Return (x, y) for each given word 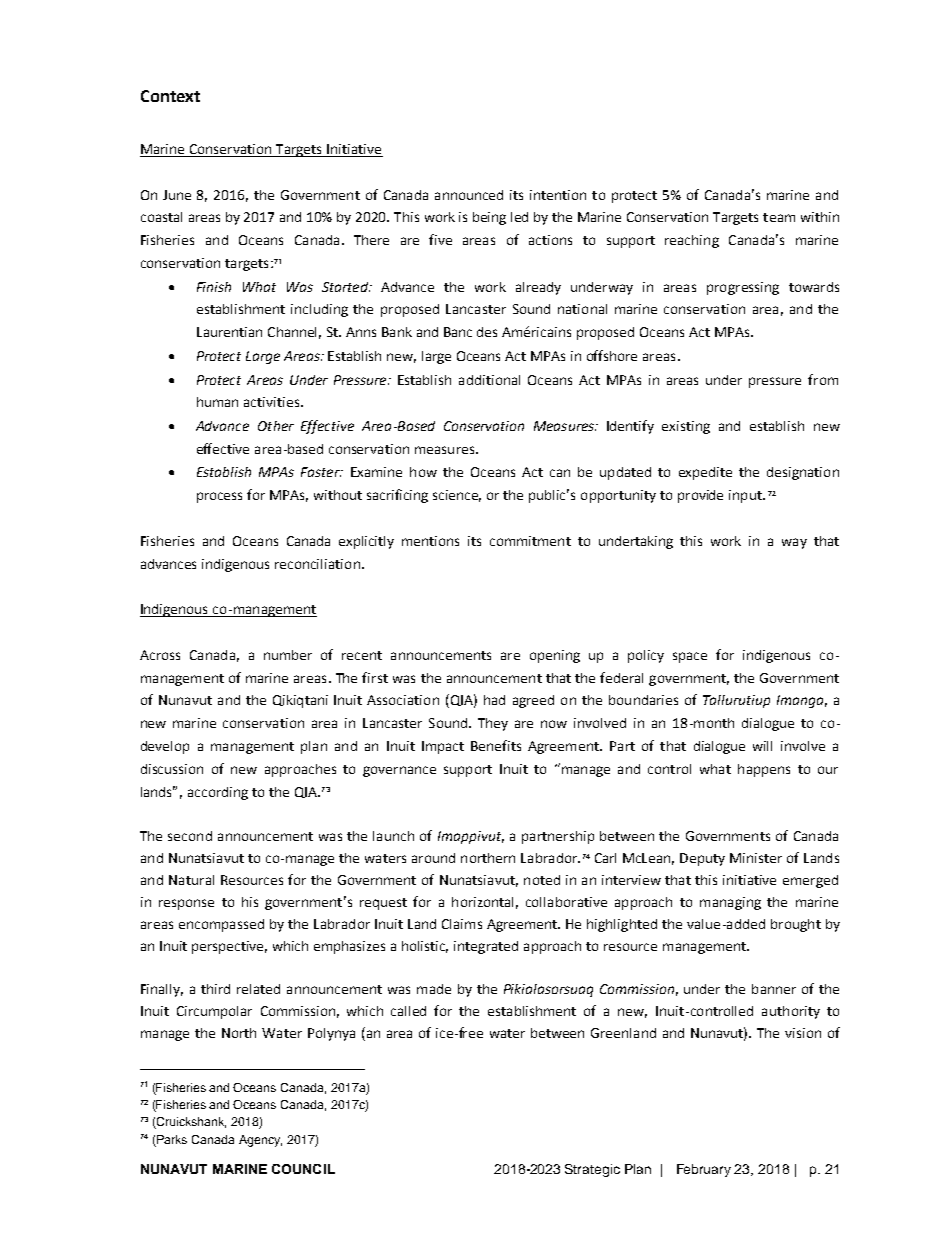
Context (170, 96)
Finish (214, 287)
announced (469, 195)
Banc (458, 332)
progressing (743, 288)
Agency (260, 1141)
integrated (486, 947)
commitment (530, 541)
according (218, 793)
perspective (229, 947)
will (762, 746)
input (746, 496)
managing (730, 903)
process (219, 497)
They (493, 724)
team (779, 217)
